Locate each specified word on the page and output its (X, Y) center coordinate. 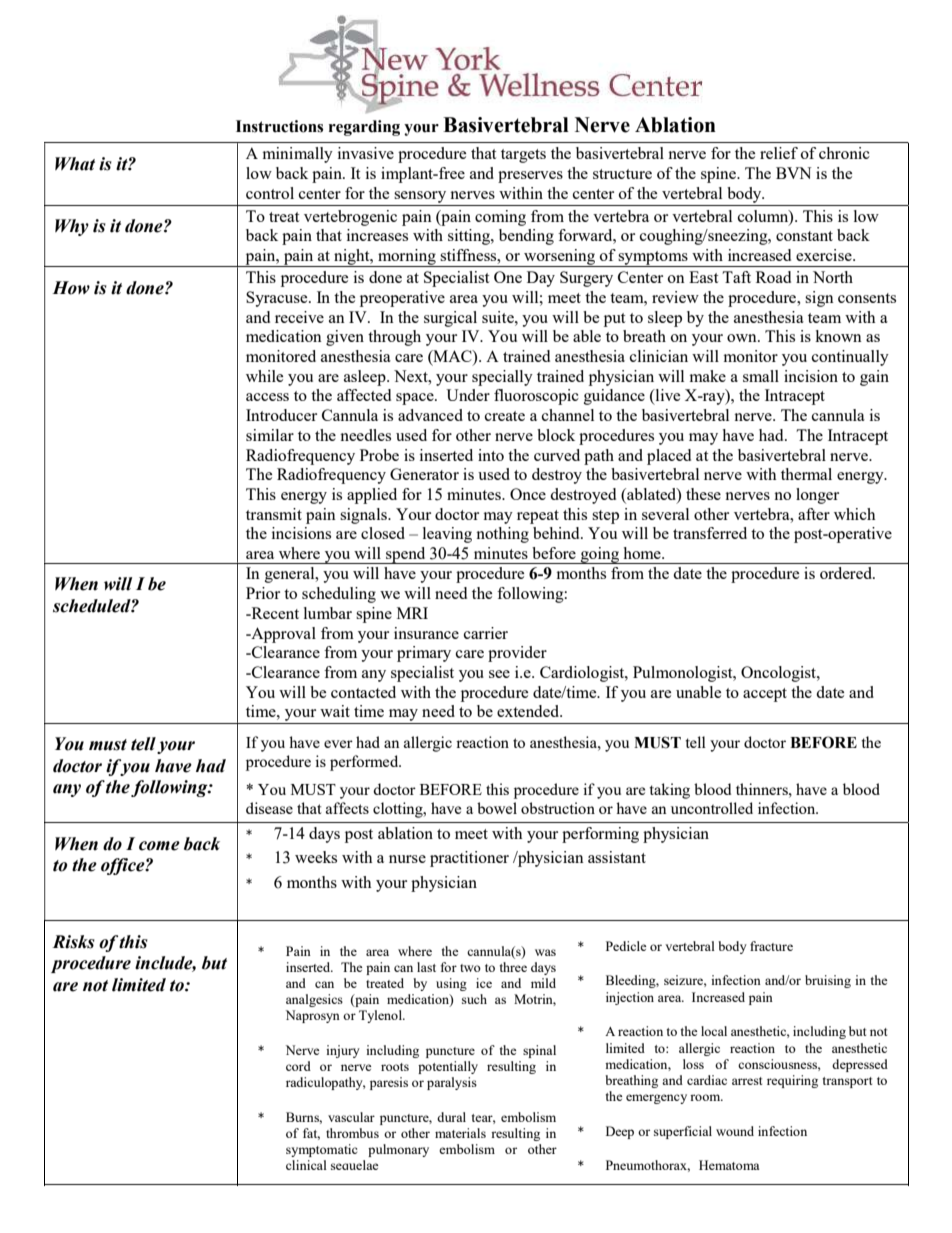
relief (779, 153)
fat (311, 1134)
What (75, 164)
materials (460, 1133)
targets (523, 156)
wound (735, 1131)
